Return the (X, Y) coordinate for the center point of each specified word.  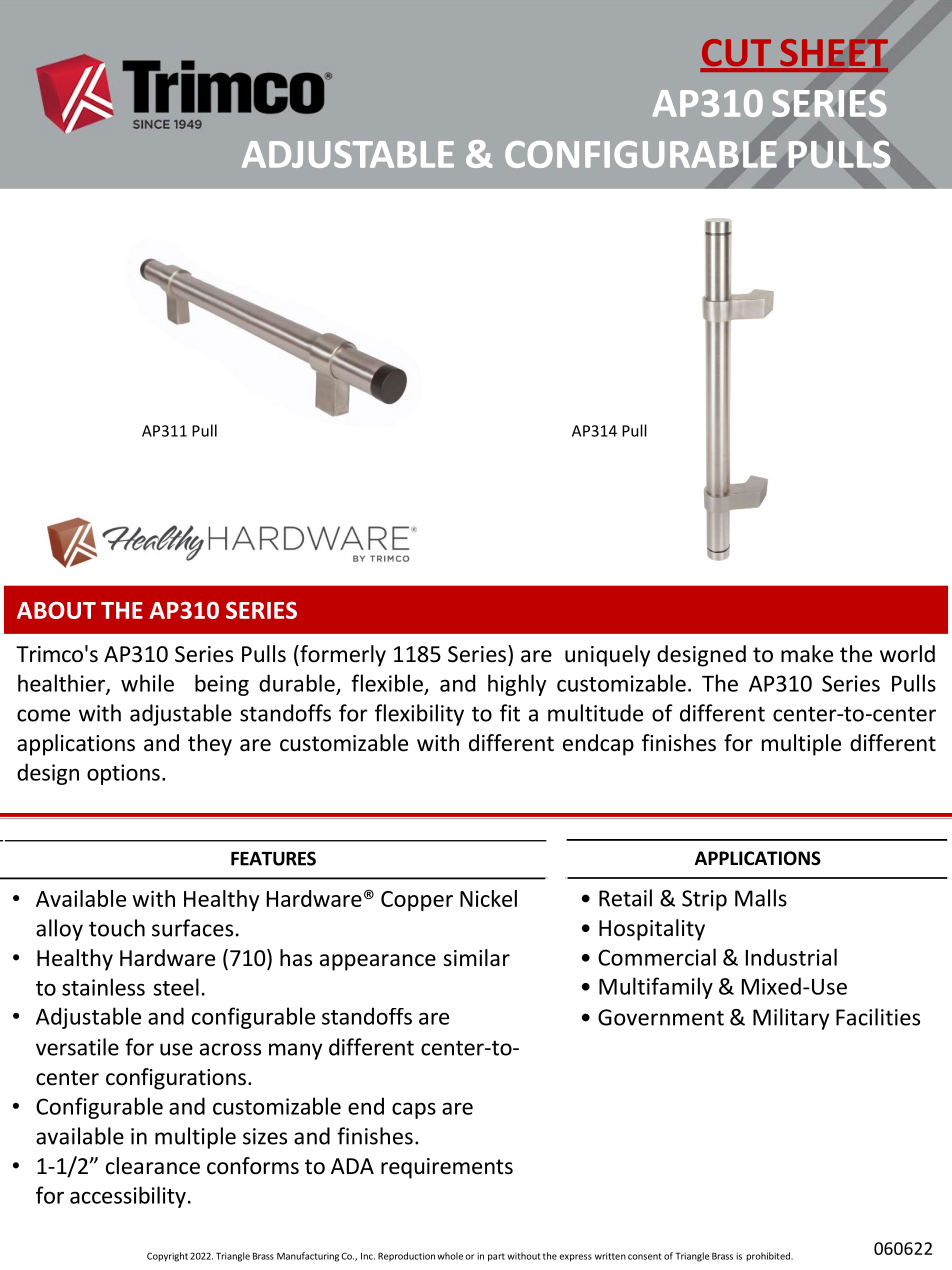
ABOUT (56, 610)
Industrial (791, 957)
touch (117, 928)
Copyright (167, 1257)
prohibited (769, 1257)
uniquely (607, 656)
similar (476, 958)
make (807, 654)
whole (450, 1256)
